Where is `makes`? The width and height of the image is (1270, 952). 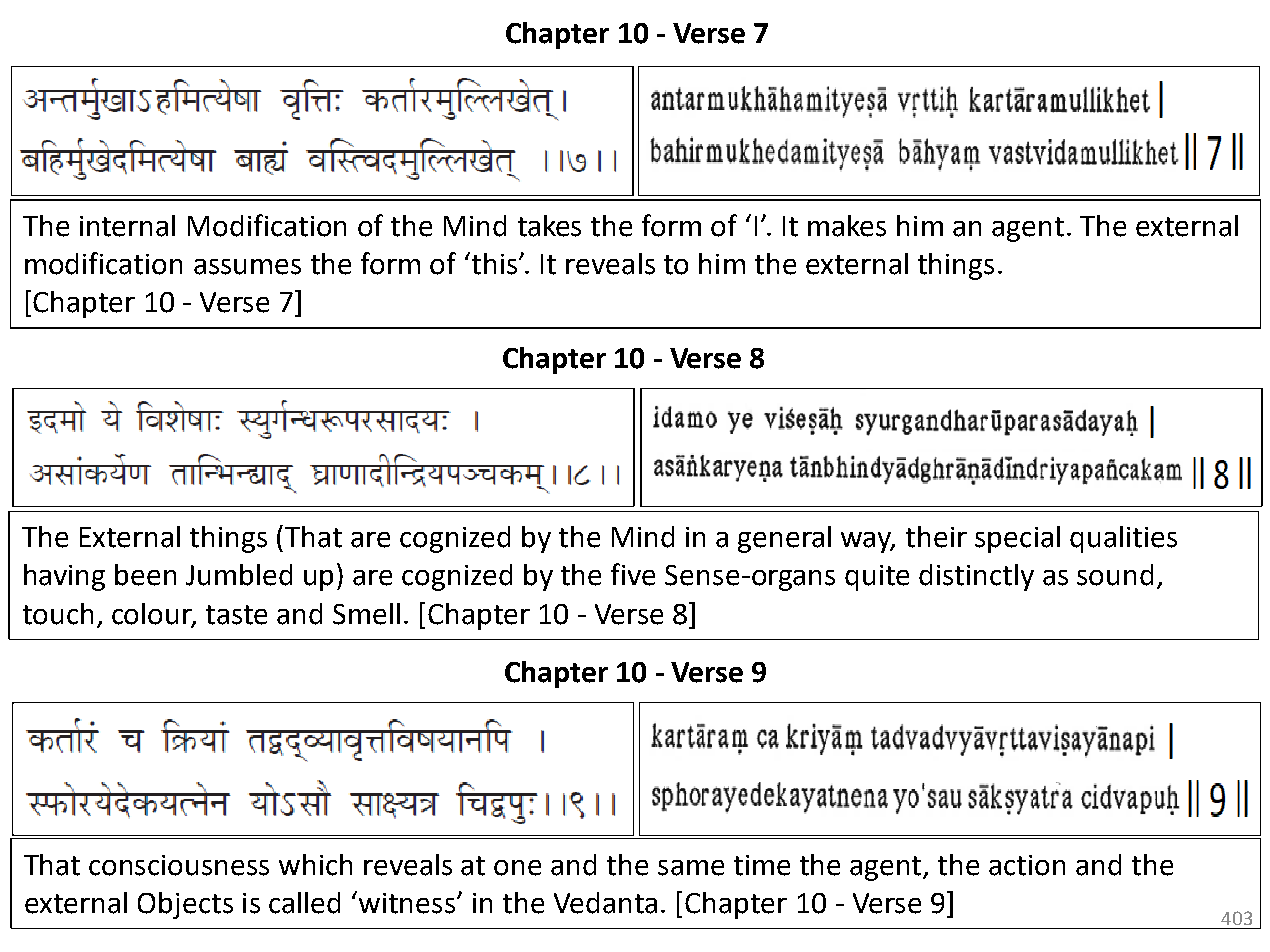 makes is located at coordinates (847, 226).
